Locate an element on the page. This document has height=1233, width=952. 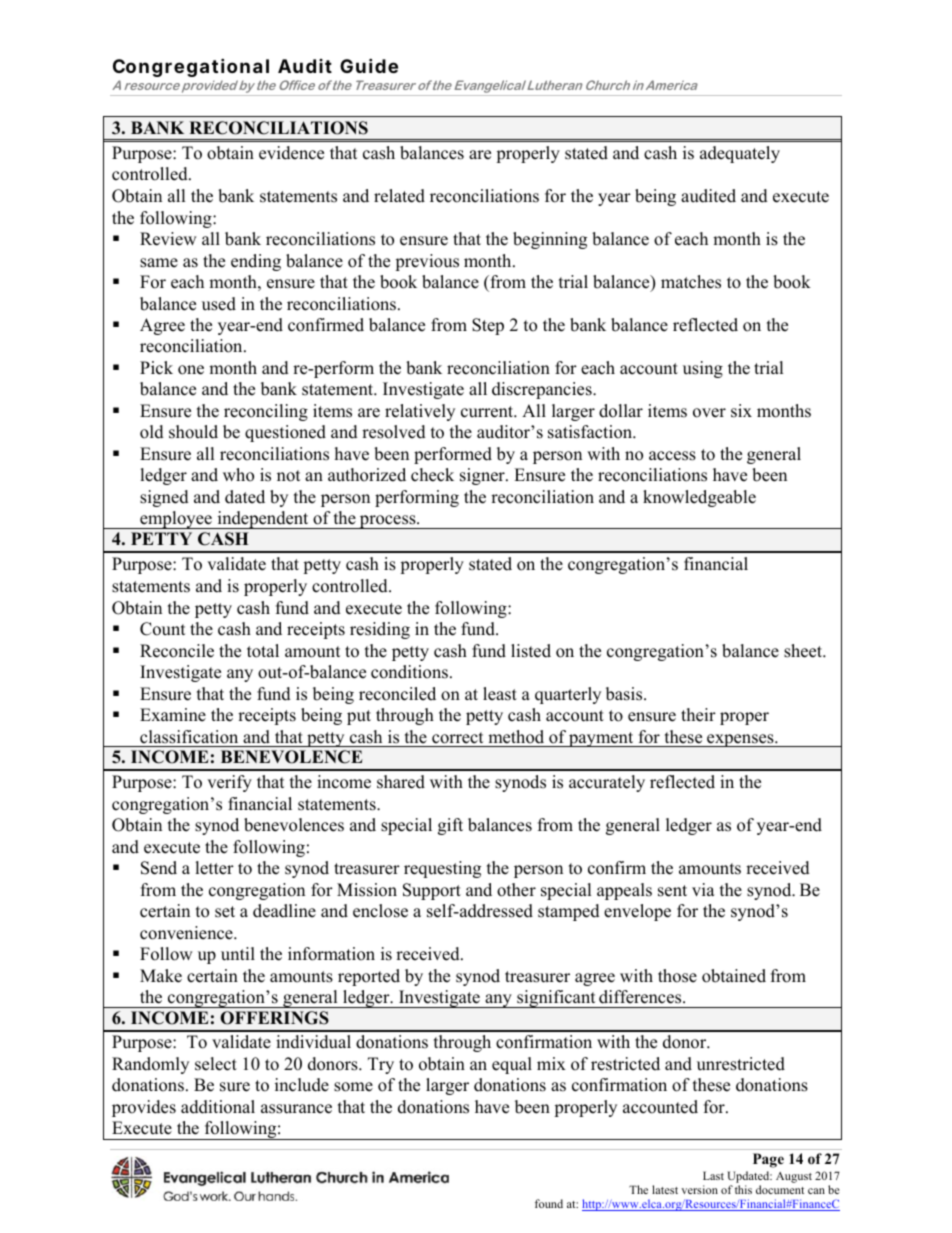
adequately is located at coordinates (740, 154).
